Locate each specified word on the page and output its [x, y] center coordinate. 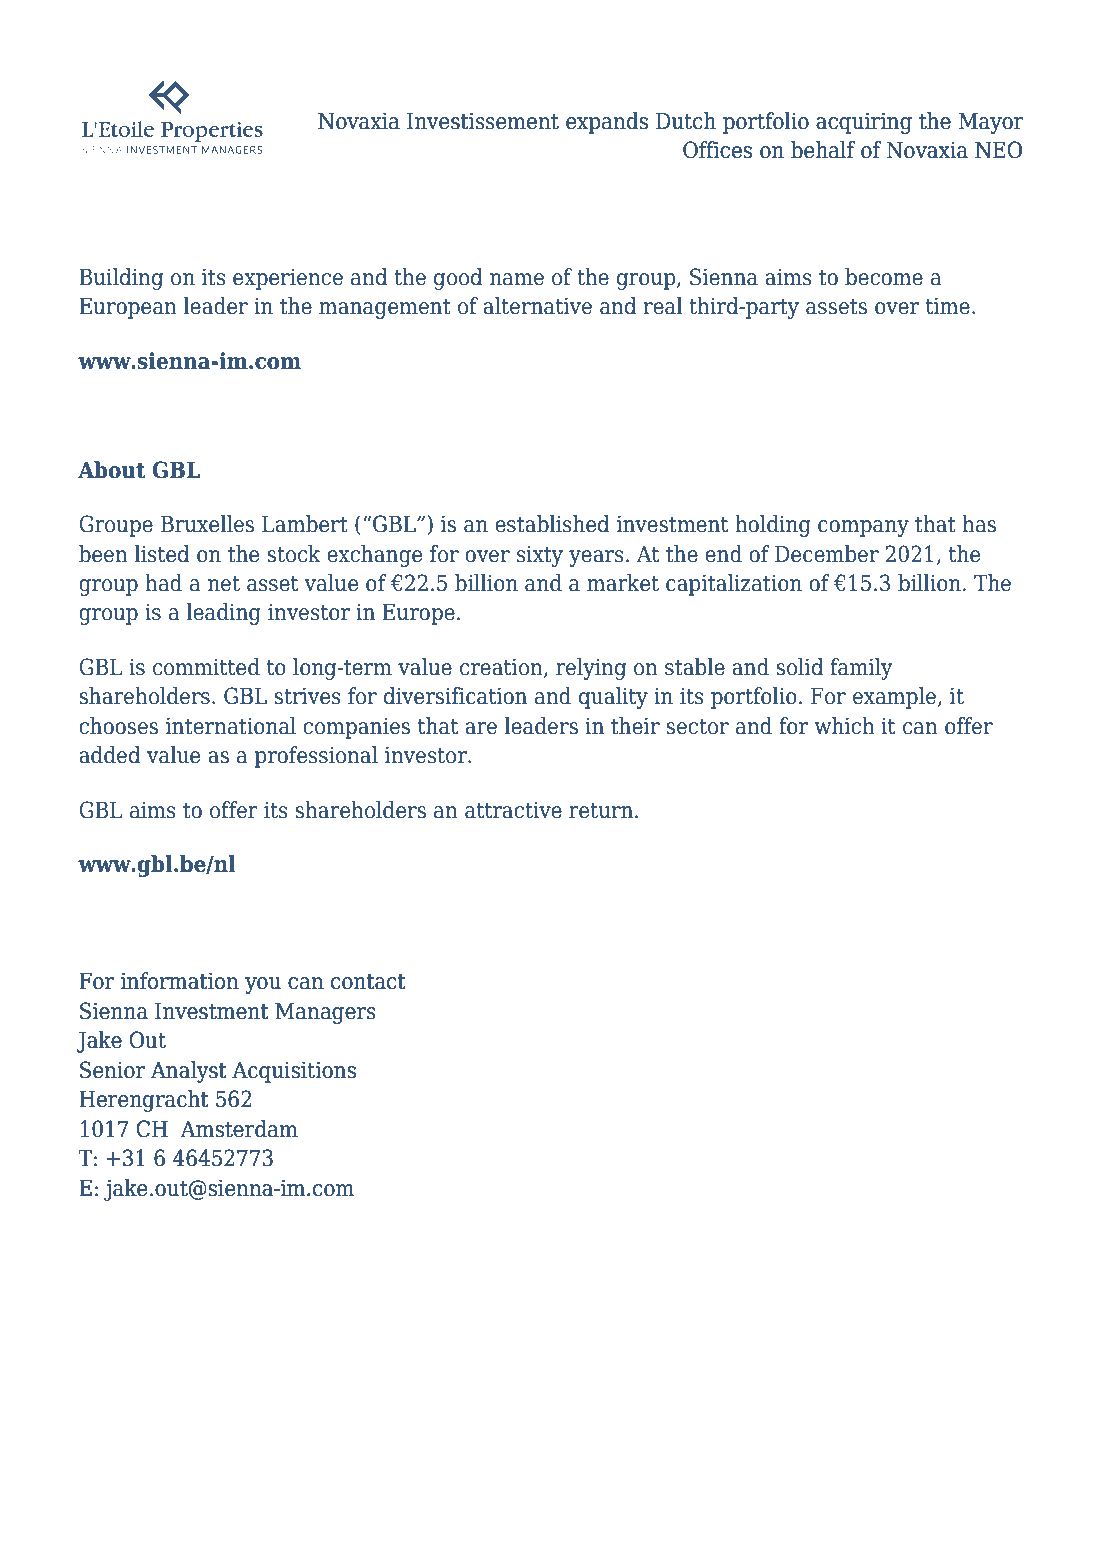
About [111, 470]
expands [607, 123]
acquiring [864, 123]
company [863, 528]
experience [288, 279]
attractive [513, 810]
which [844, 726]
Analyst [188, 1072]
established [552, 524]
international [231, 726]
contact [368, 982]
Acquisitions [294, 1072]
